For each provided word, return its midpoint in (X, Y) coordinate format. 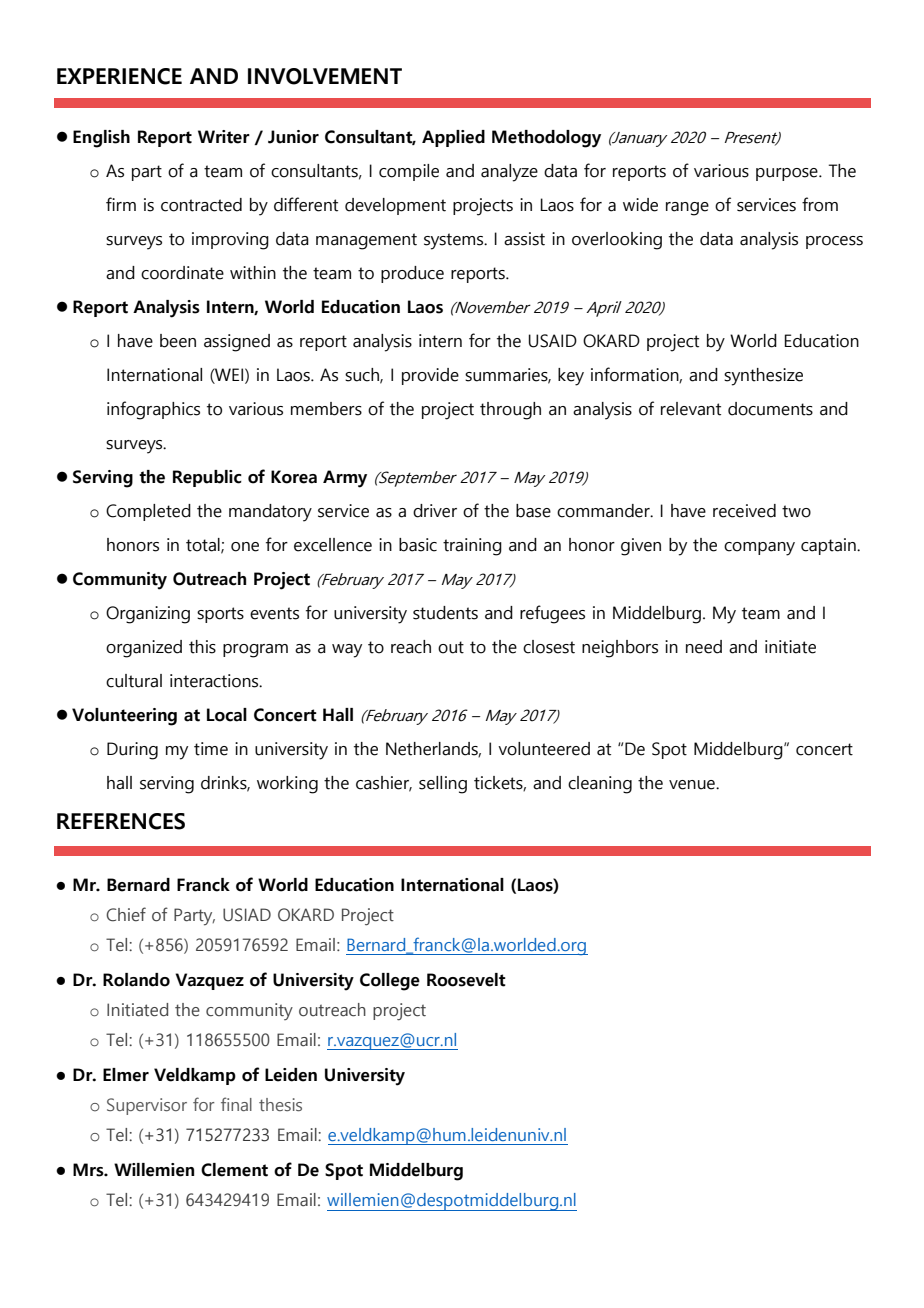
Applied (453, 138)
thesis (280, 1104)
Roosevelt (466, 980)
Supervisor (147, 1106)
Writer (224, 137)
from (820, 204)
